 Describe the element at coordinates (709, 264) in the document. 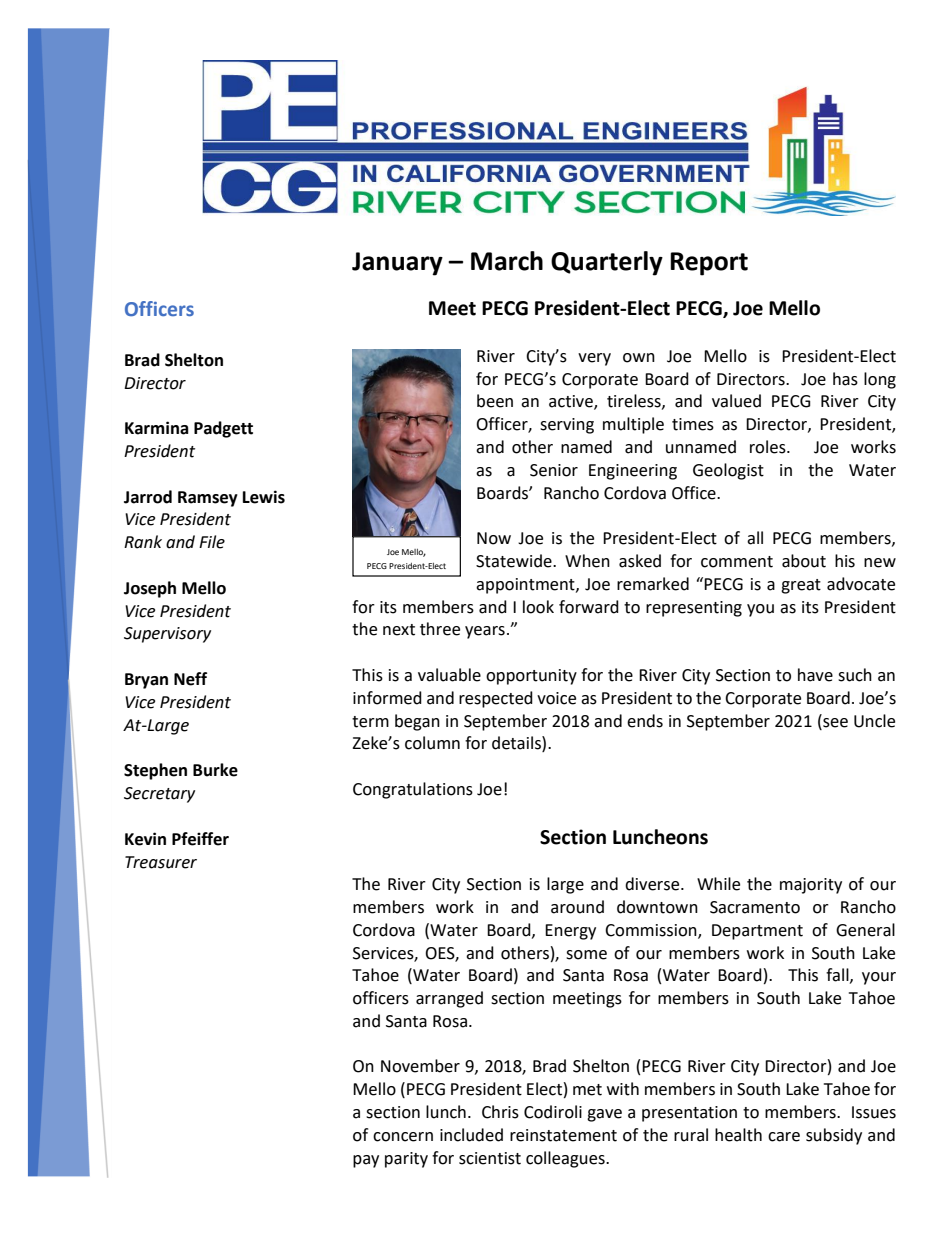

I see `Report` at that location.
